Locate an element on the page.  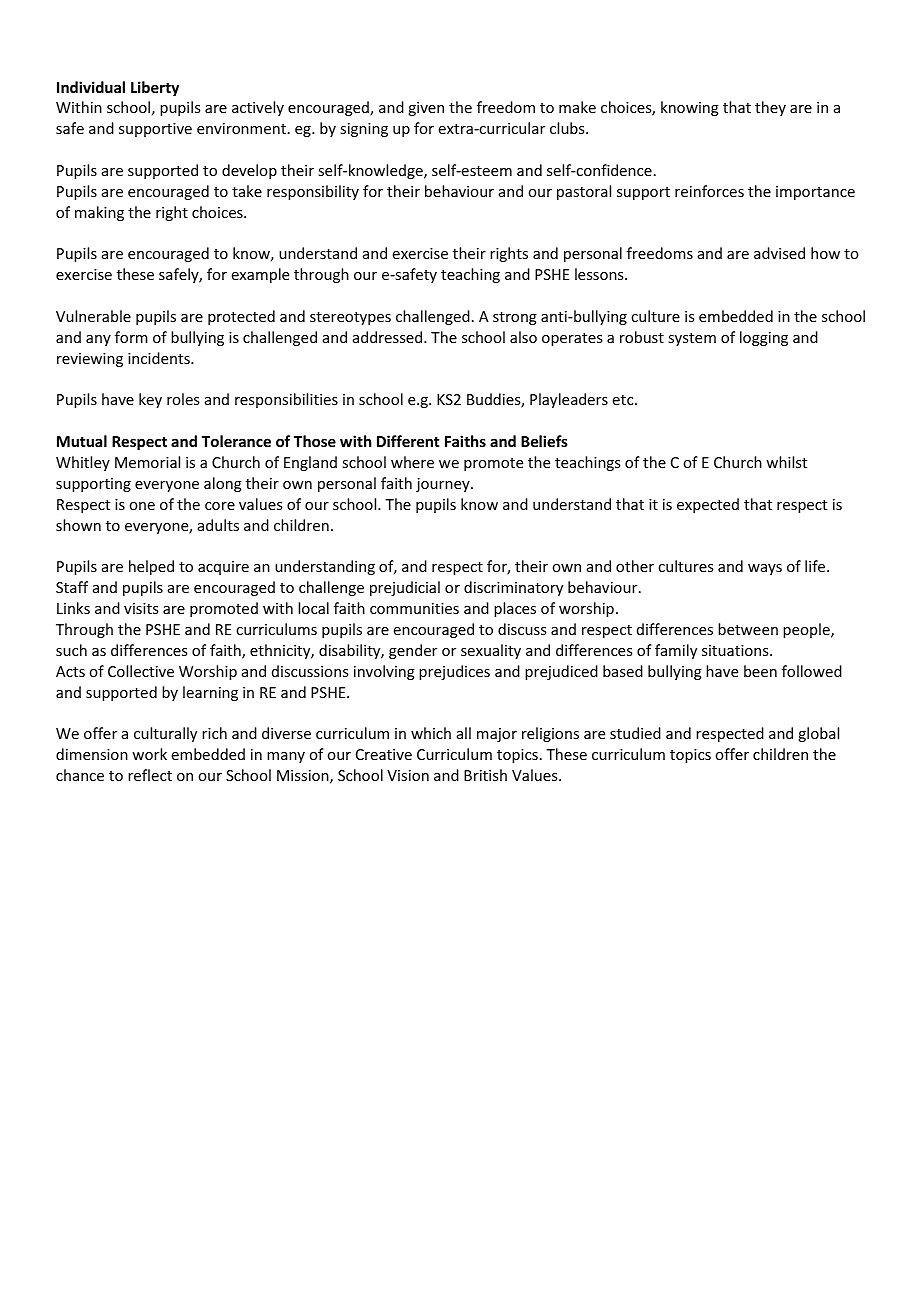
they is located at coordinates (770, 108).
